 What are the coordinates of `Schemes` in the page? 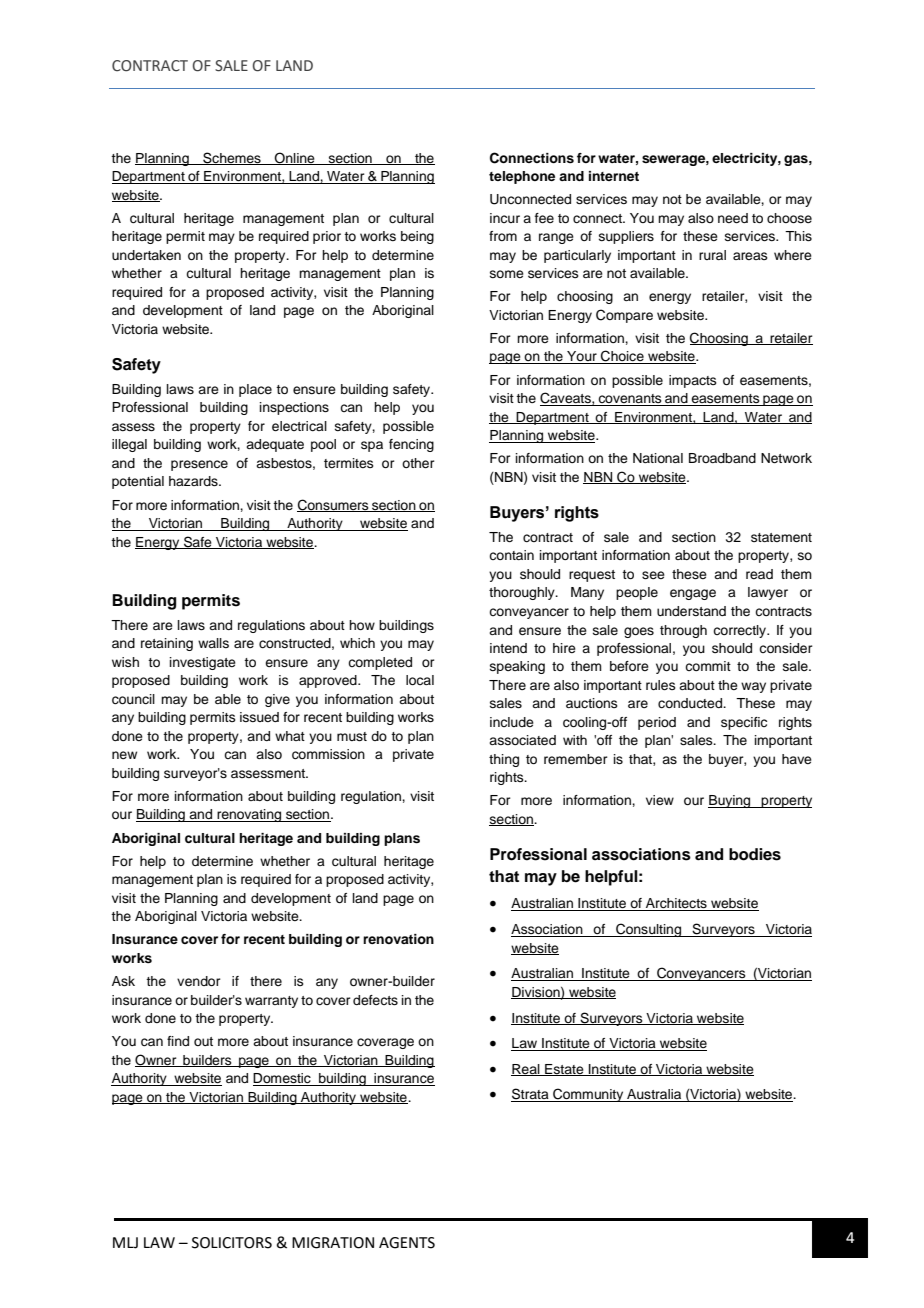 It's located at (232, 158).
